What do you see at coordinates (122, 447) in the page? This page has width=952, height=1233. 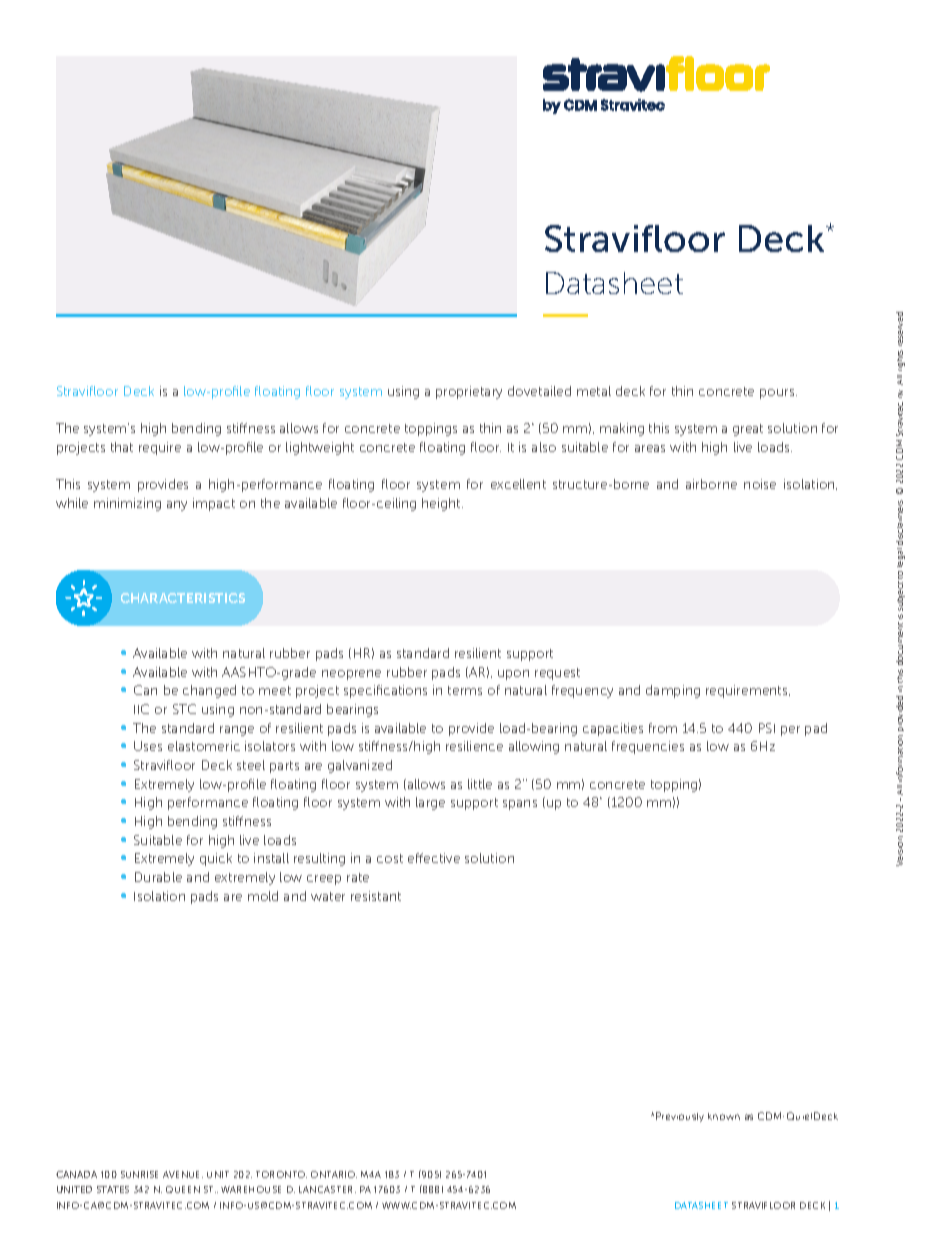 I see `that` at bounding box center [122, 447].
